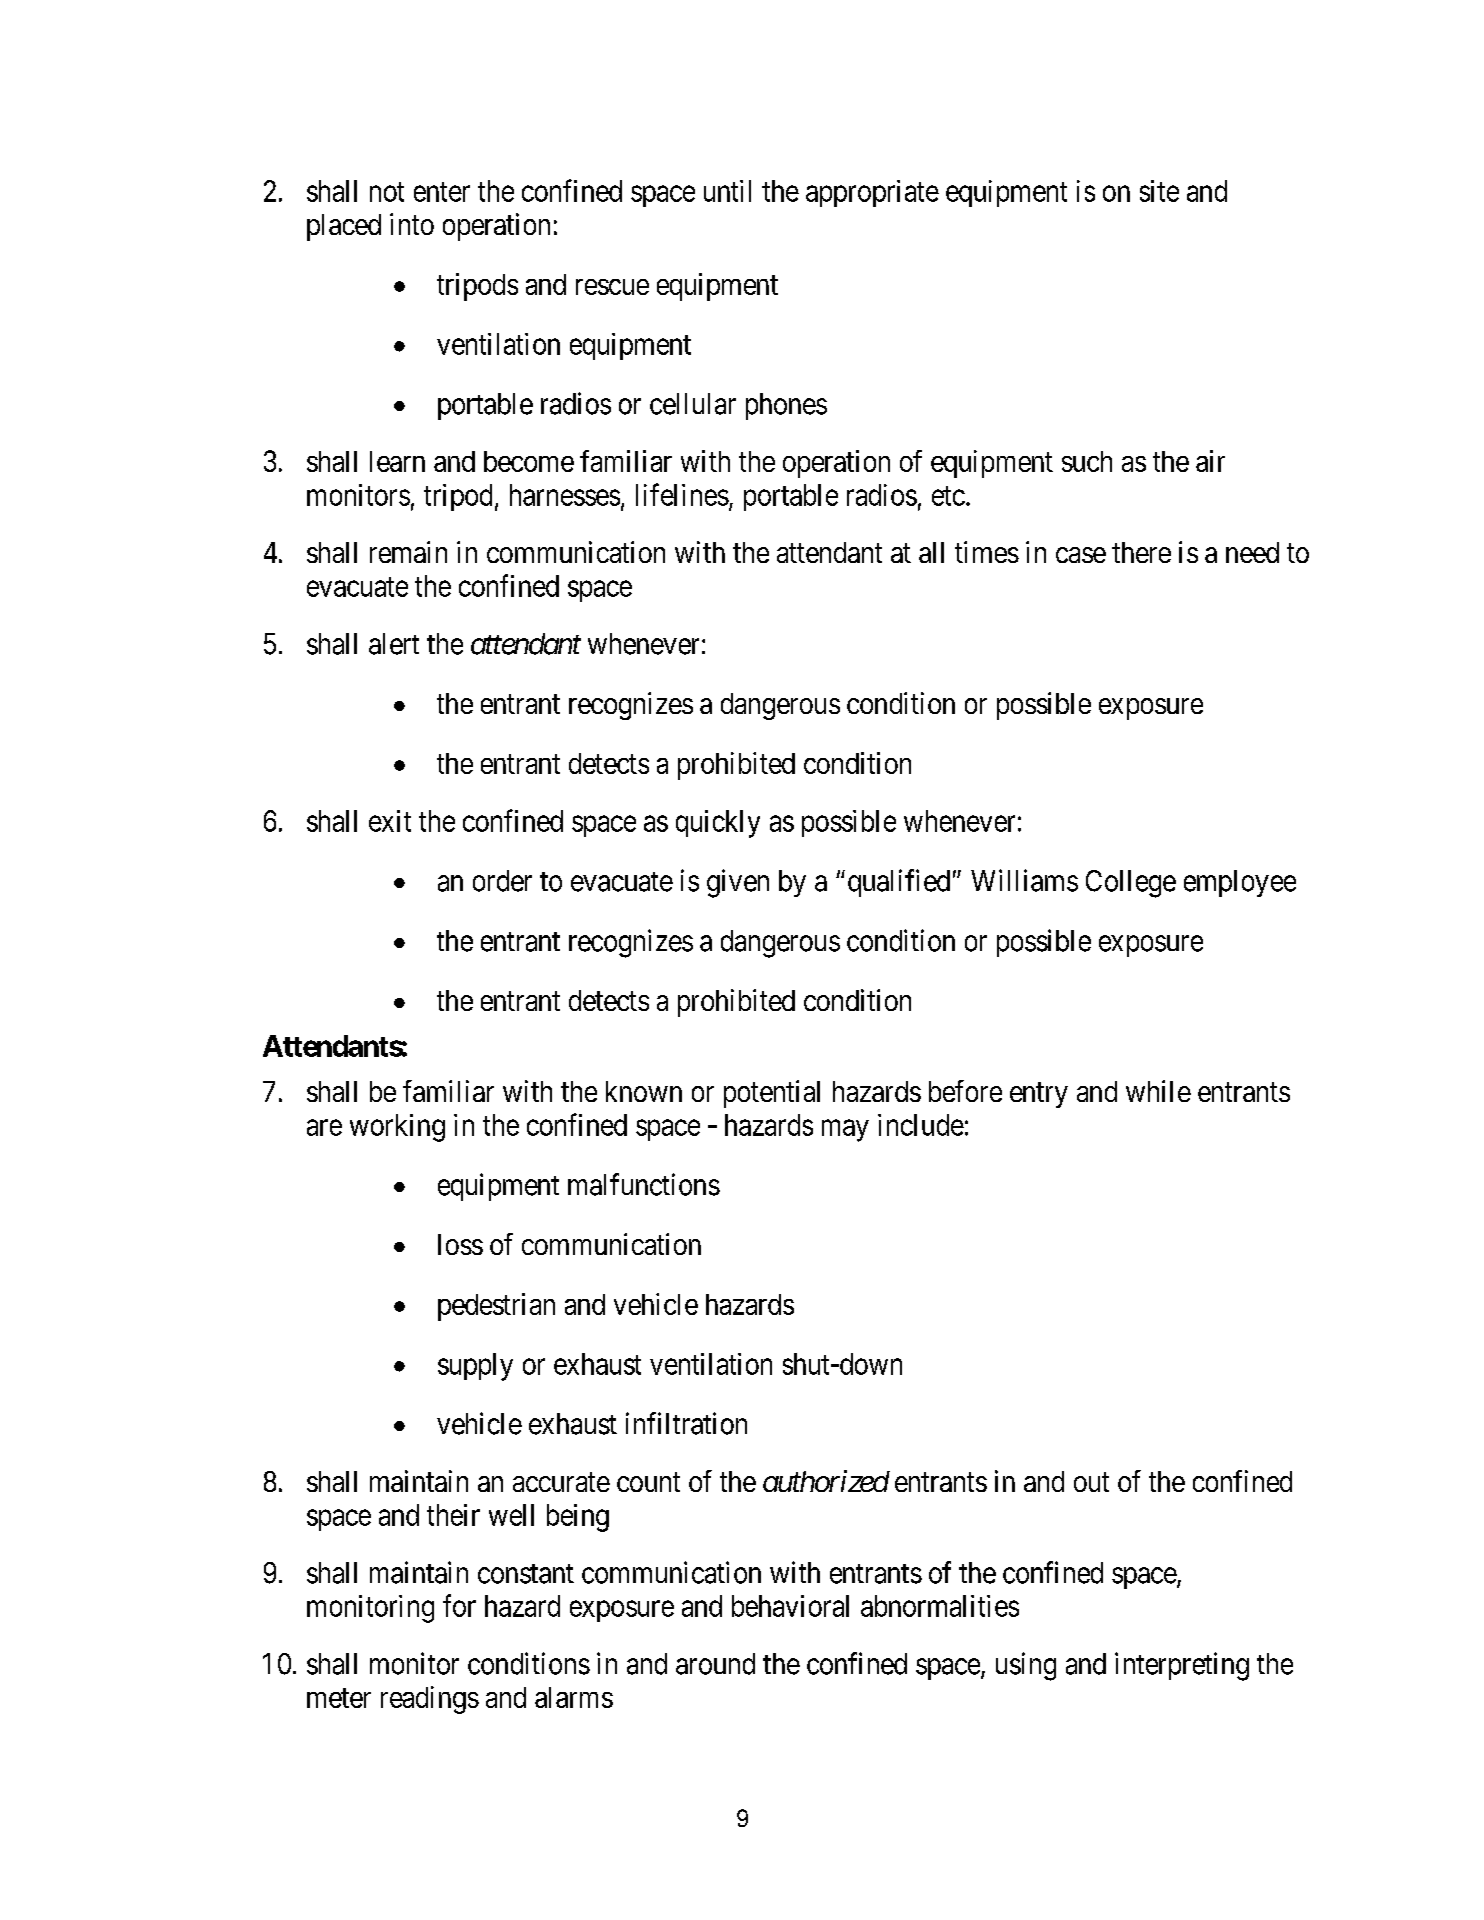 Image resolution: width=1484 pixels, height=1920 pixels. Describe the element at coordinates (1131, 884) in the screenshot. I see `College` at that location.
